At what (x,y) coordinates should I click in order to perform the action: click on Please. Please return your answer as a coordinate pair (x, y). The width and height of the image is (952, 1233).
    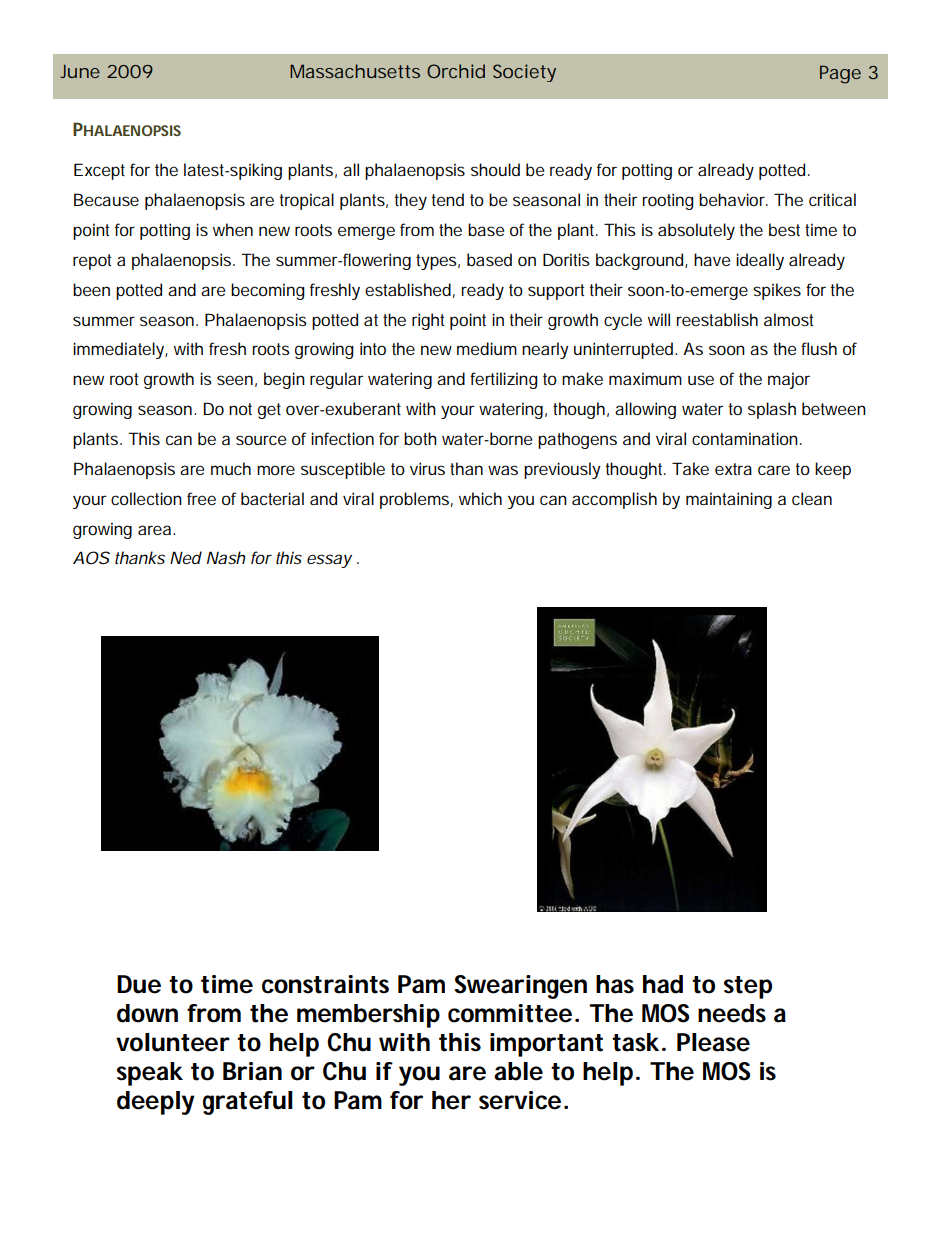
    Looking at the image, I should click on (713, 1042).
